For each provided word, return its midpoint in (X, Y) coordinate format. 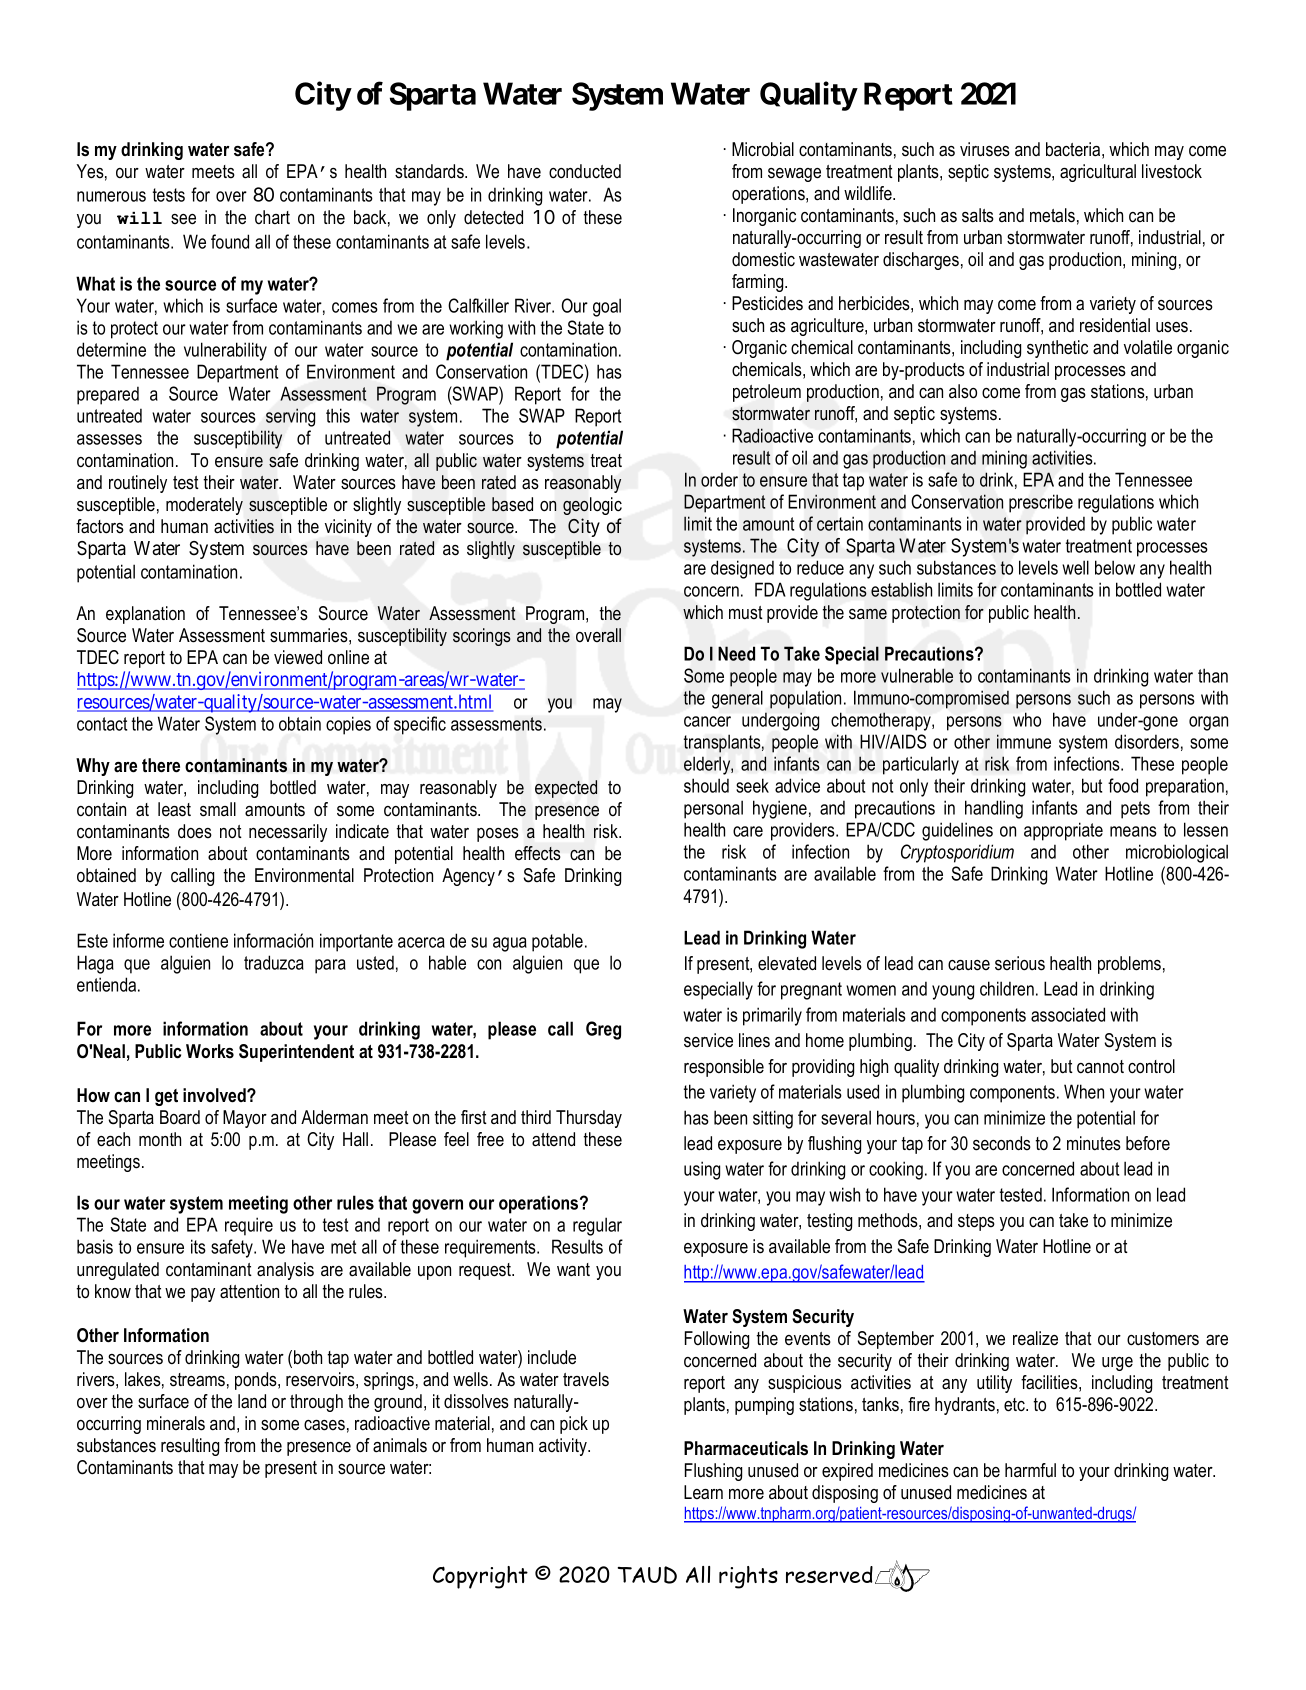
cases (324, 1425)
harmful (1030, 1470)
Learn (703, 1492)
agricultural (1098, 173)
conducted (585, 171)
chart (272, 217)
